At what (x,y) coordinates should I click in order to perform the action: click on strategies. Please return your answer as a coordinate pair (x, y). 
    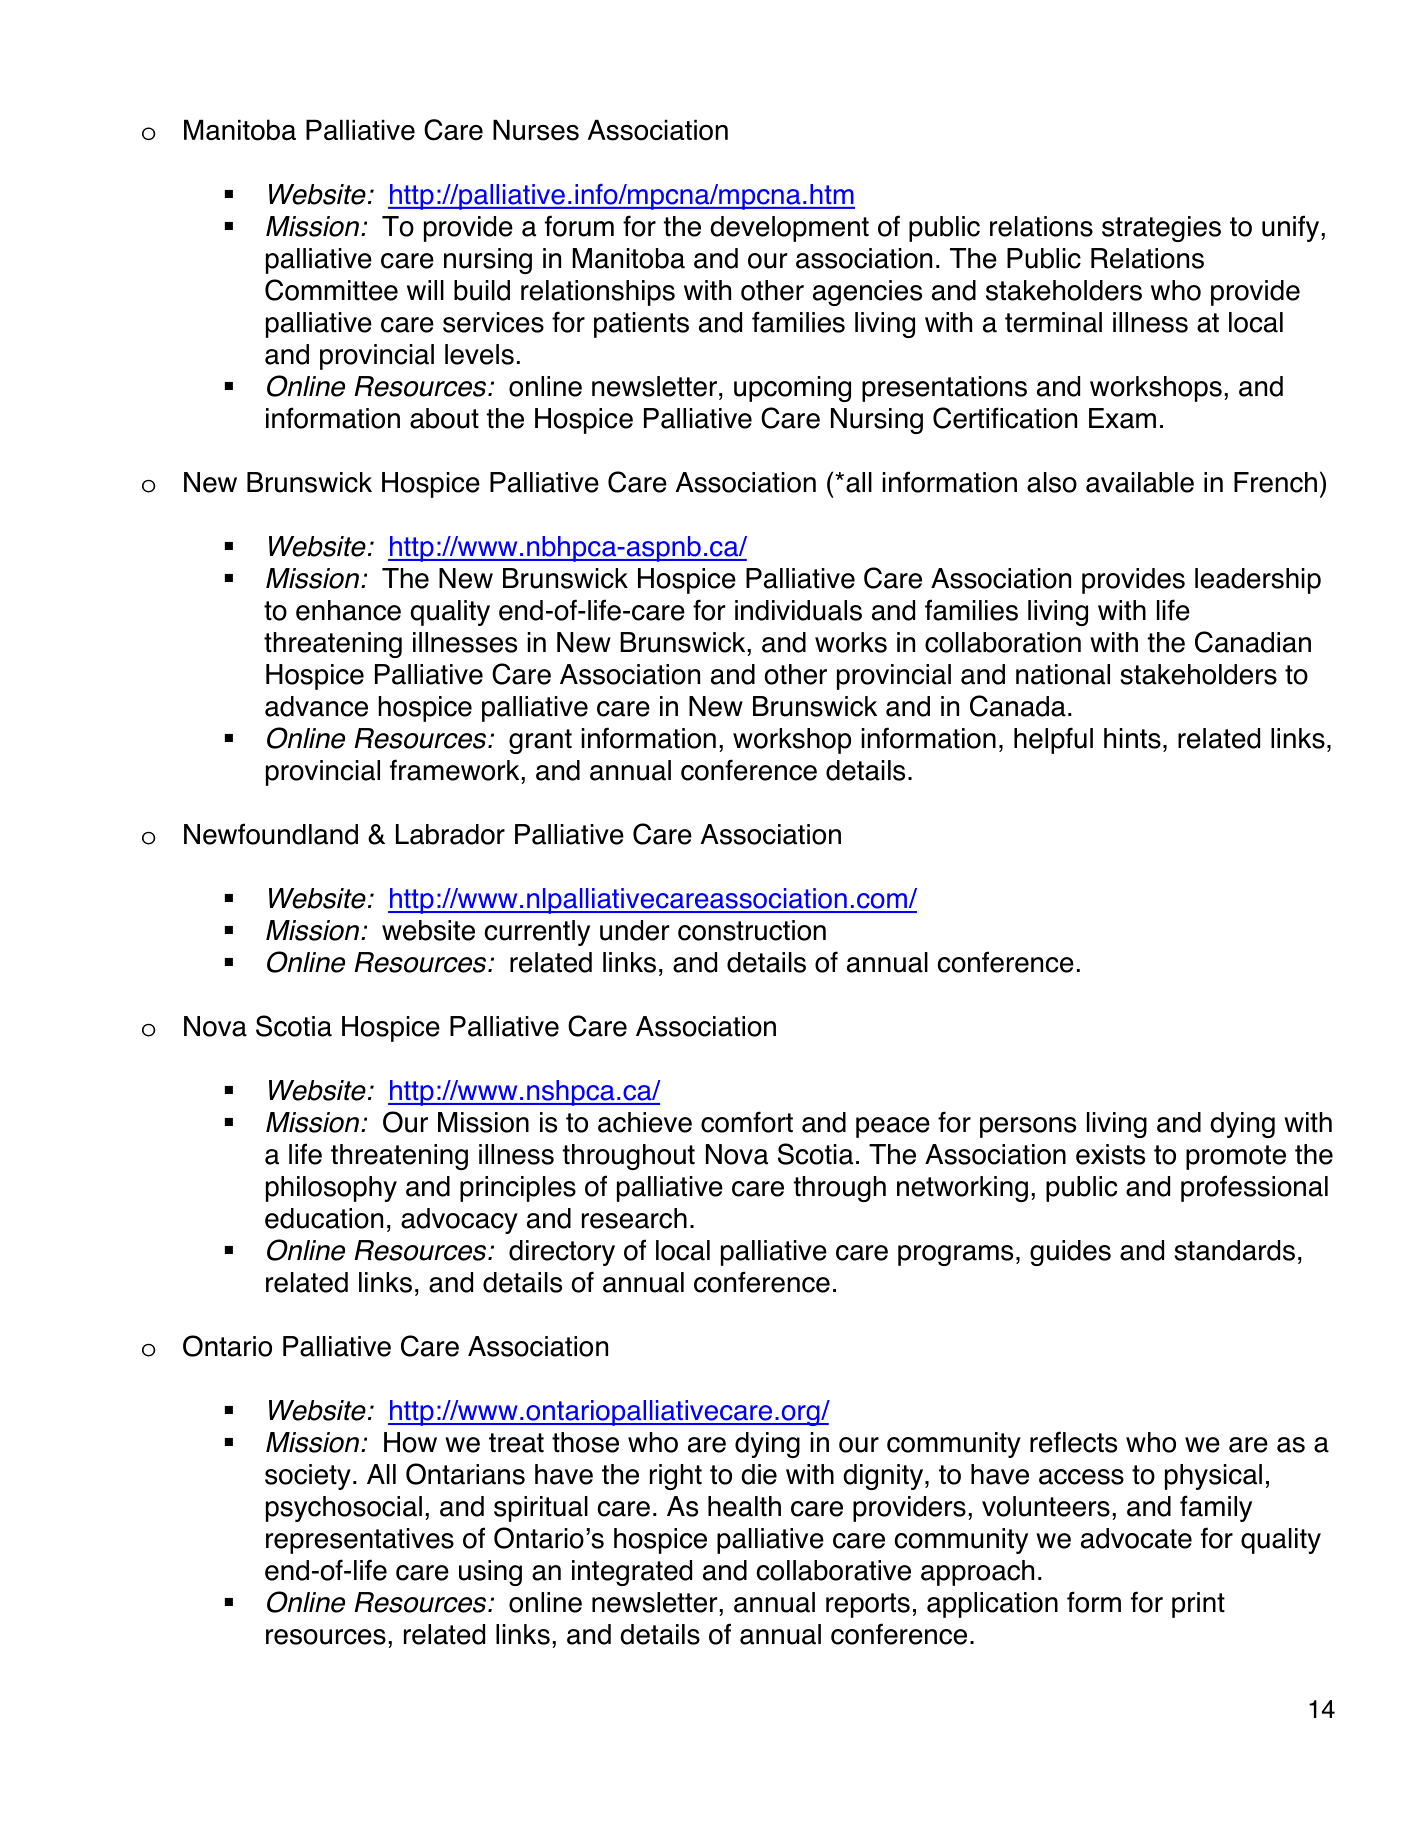
    Looking at the image, I should click on (1161, 229).
